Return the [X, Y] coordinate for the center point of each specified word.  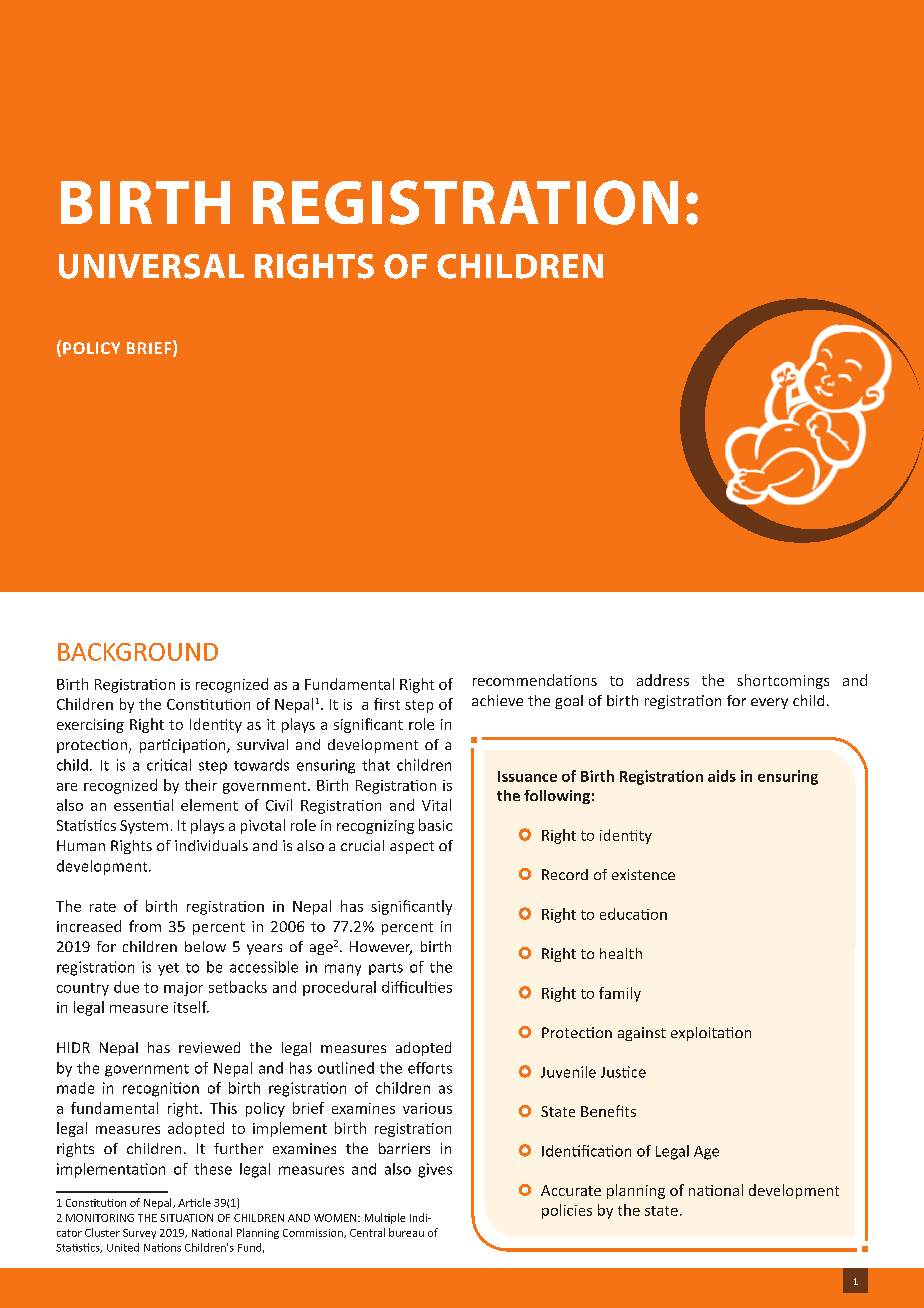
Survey [139, 1234]
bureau [406, 1232]
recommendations [535, 680]
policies [567, 1211]
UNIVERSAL [151, 266]
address [663, 680]
